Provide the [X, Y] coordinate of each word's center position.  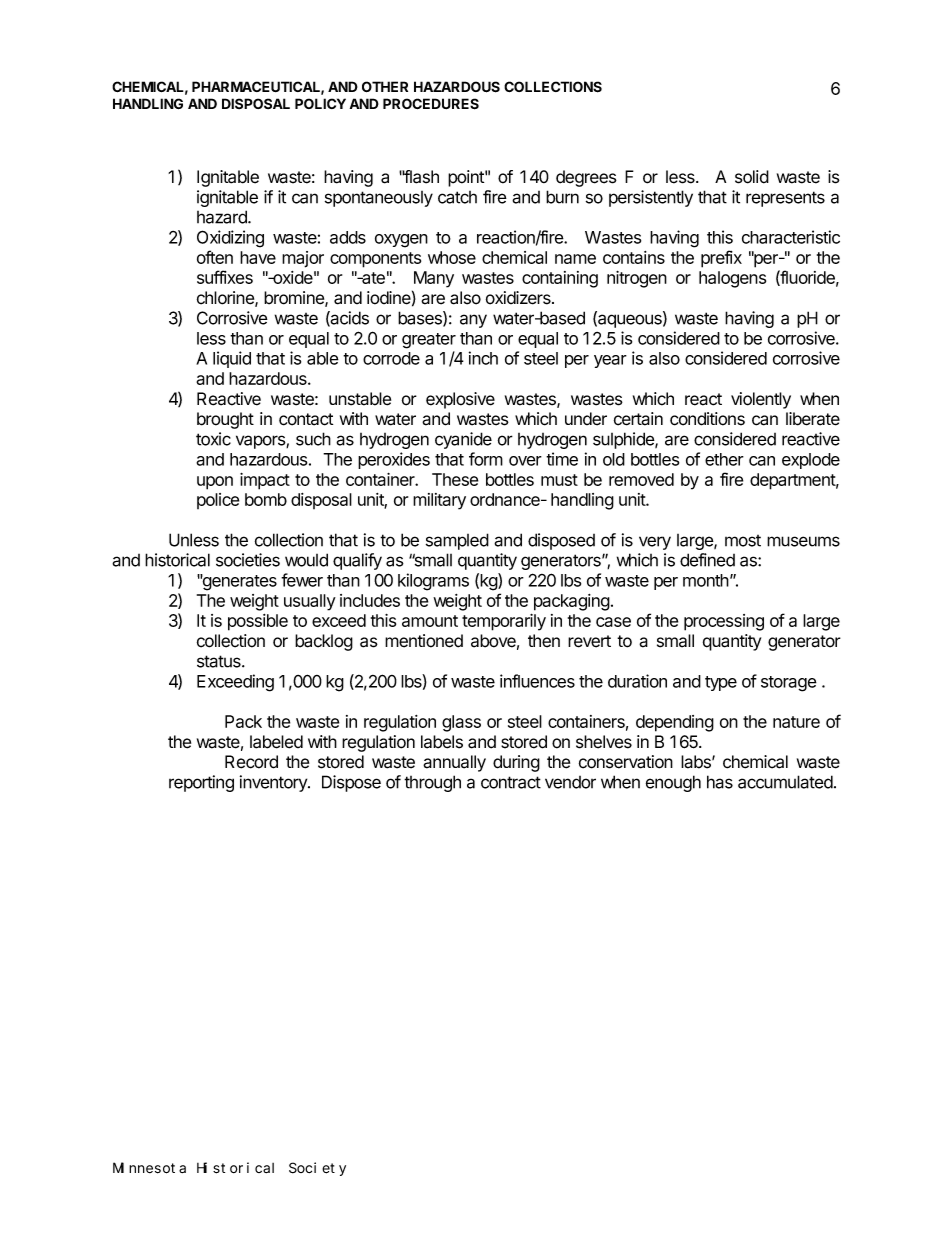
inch [483, 358]
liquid [232, 359]
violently [761, 400]
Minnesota [149, 1168]
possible [258, 622]
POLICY [320, 103]
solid [752, 177]
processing [724, 622]
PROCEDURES [431, 104]
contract [511, 782]
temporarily [504, 622]
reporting [201, 783]
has [720, 782]
